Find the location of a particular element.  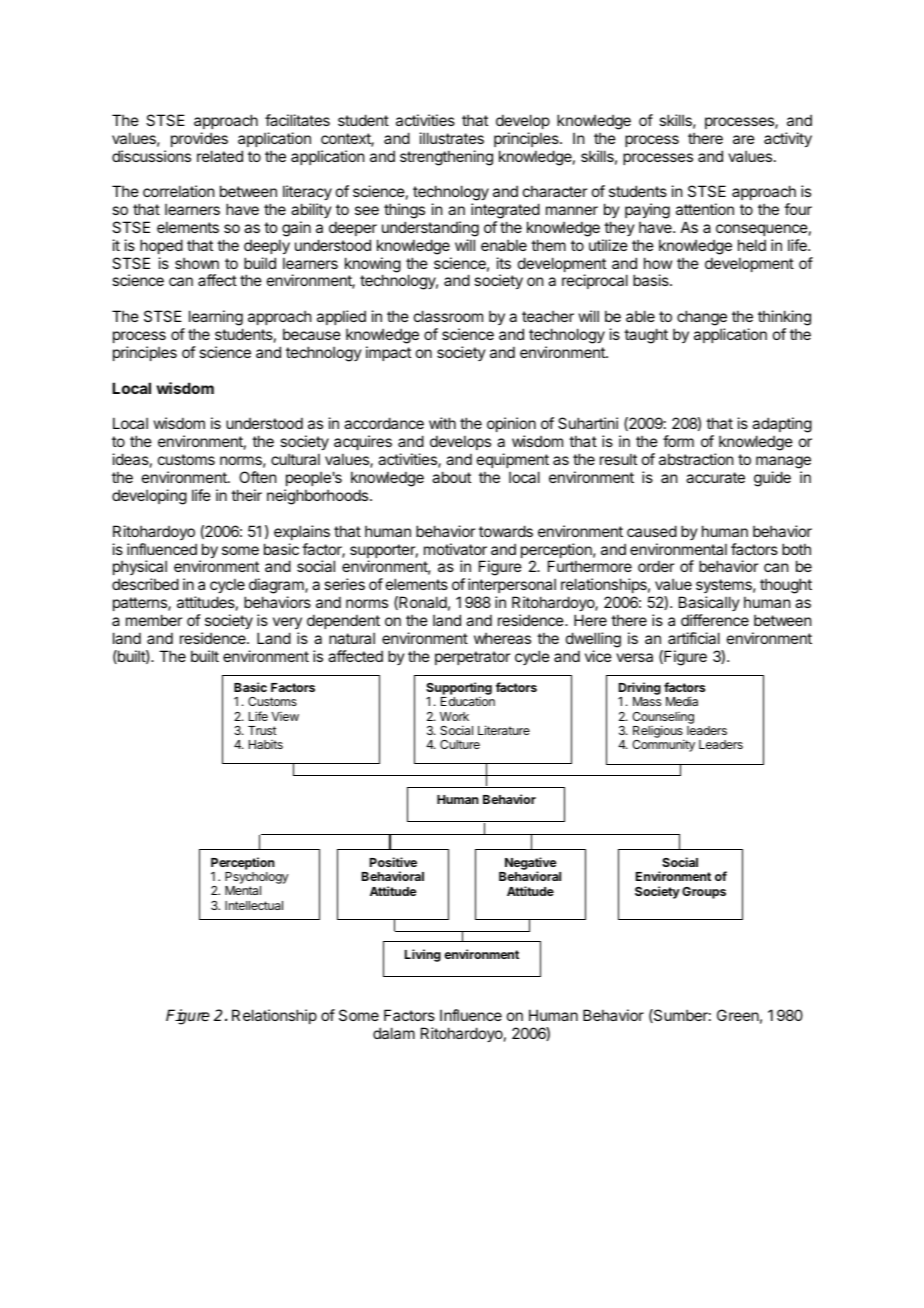

dalam is located at coordinates (394, 1033).
